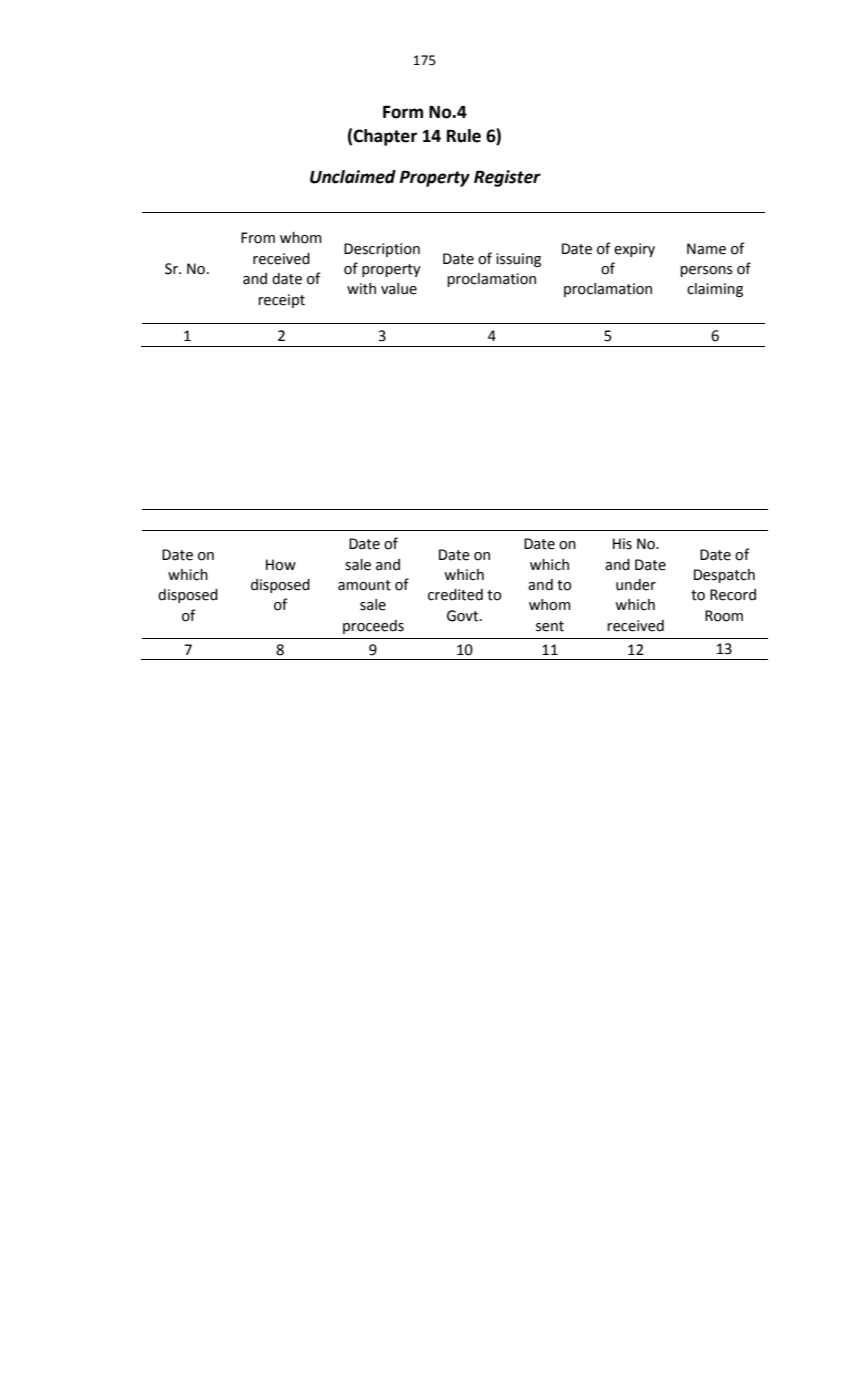 This screenshot has width=849, height=1400. Describe the element at coordinates (281, 565) in the screenshot. I see `How` at that location.
